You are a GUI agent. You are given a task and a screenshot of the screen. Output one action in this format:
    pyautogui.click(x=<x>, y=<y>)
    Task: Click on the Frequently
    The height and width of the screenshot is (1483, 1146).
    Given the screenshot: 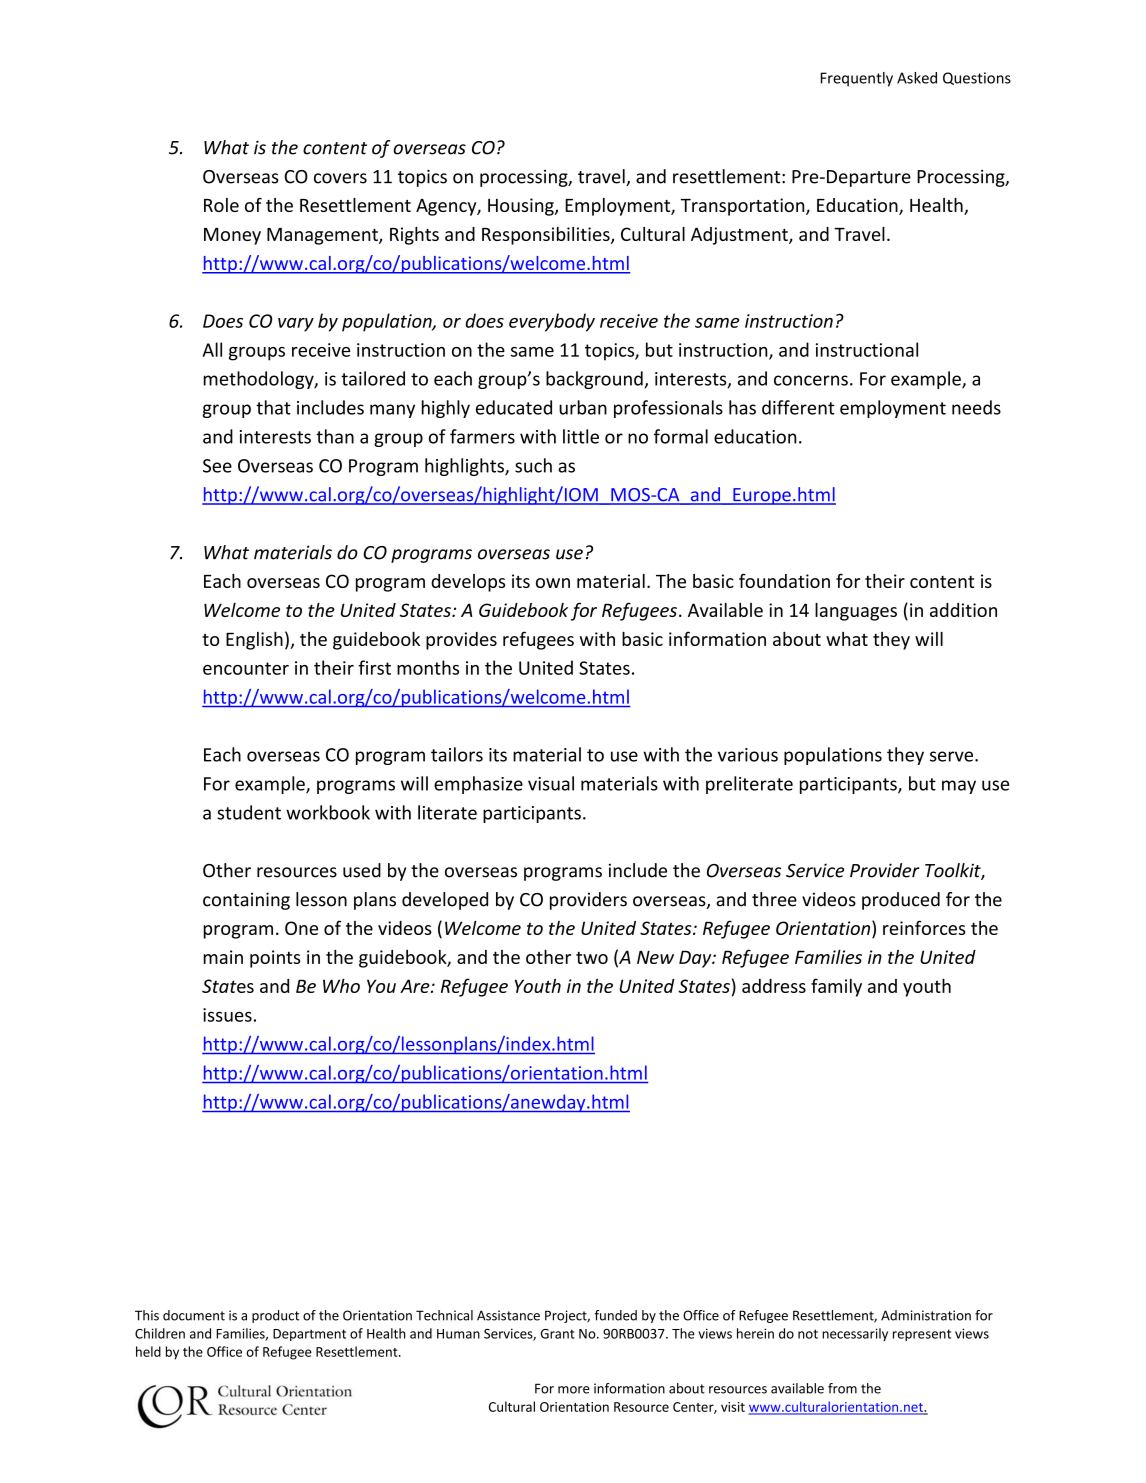 What is the action you would take?
    pyautogui.click(x=857, y=79)
